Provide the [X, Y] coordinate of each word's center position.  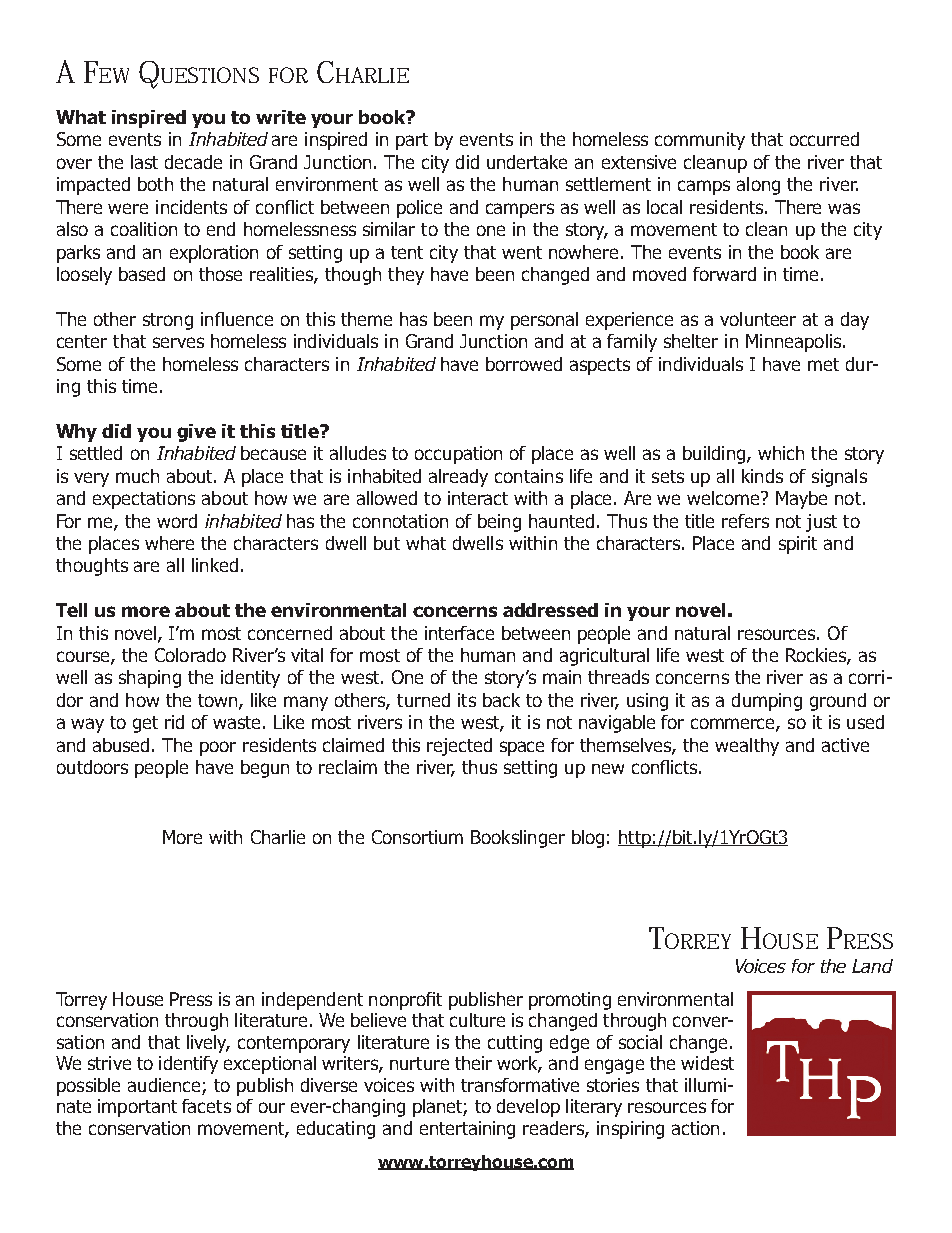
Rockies [817, 656]
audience [164, 1085]
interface [459, 633]
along [758, 186]
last [144, 162]
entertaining [467, 1130]
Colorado [190, 655]
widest [707, 1063]
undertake [527, 162]
